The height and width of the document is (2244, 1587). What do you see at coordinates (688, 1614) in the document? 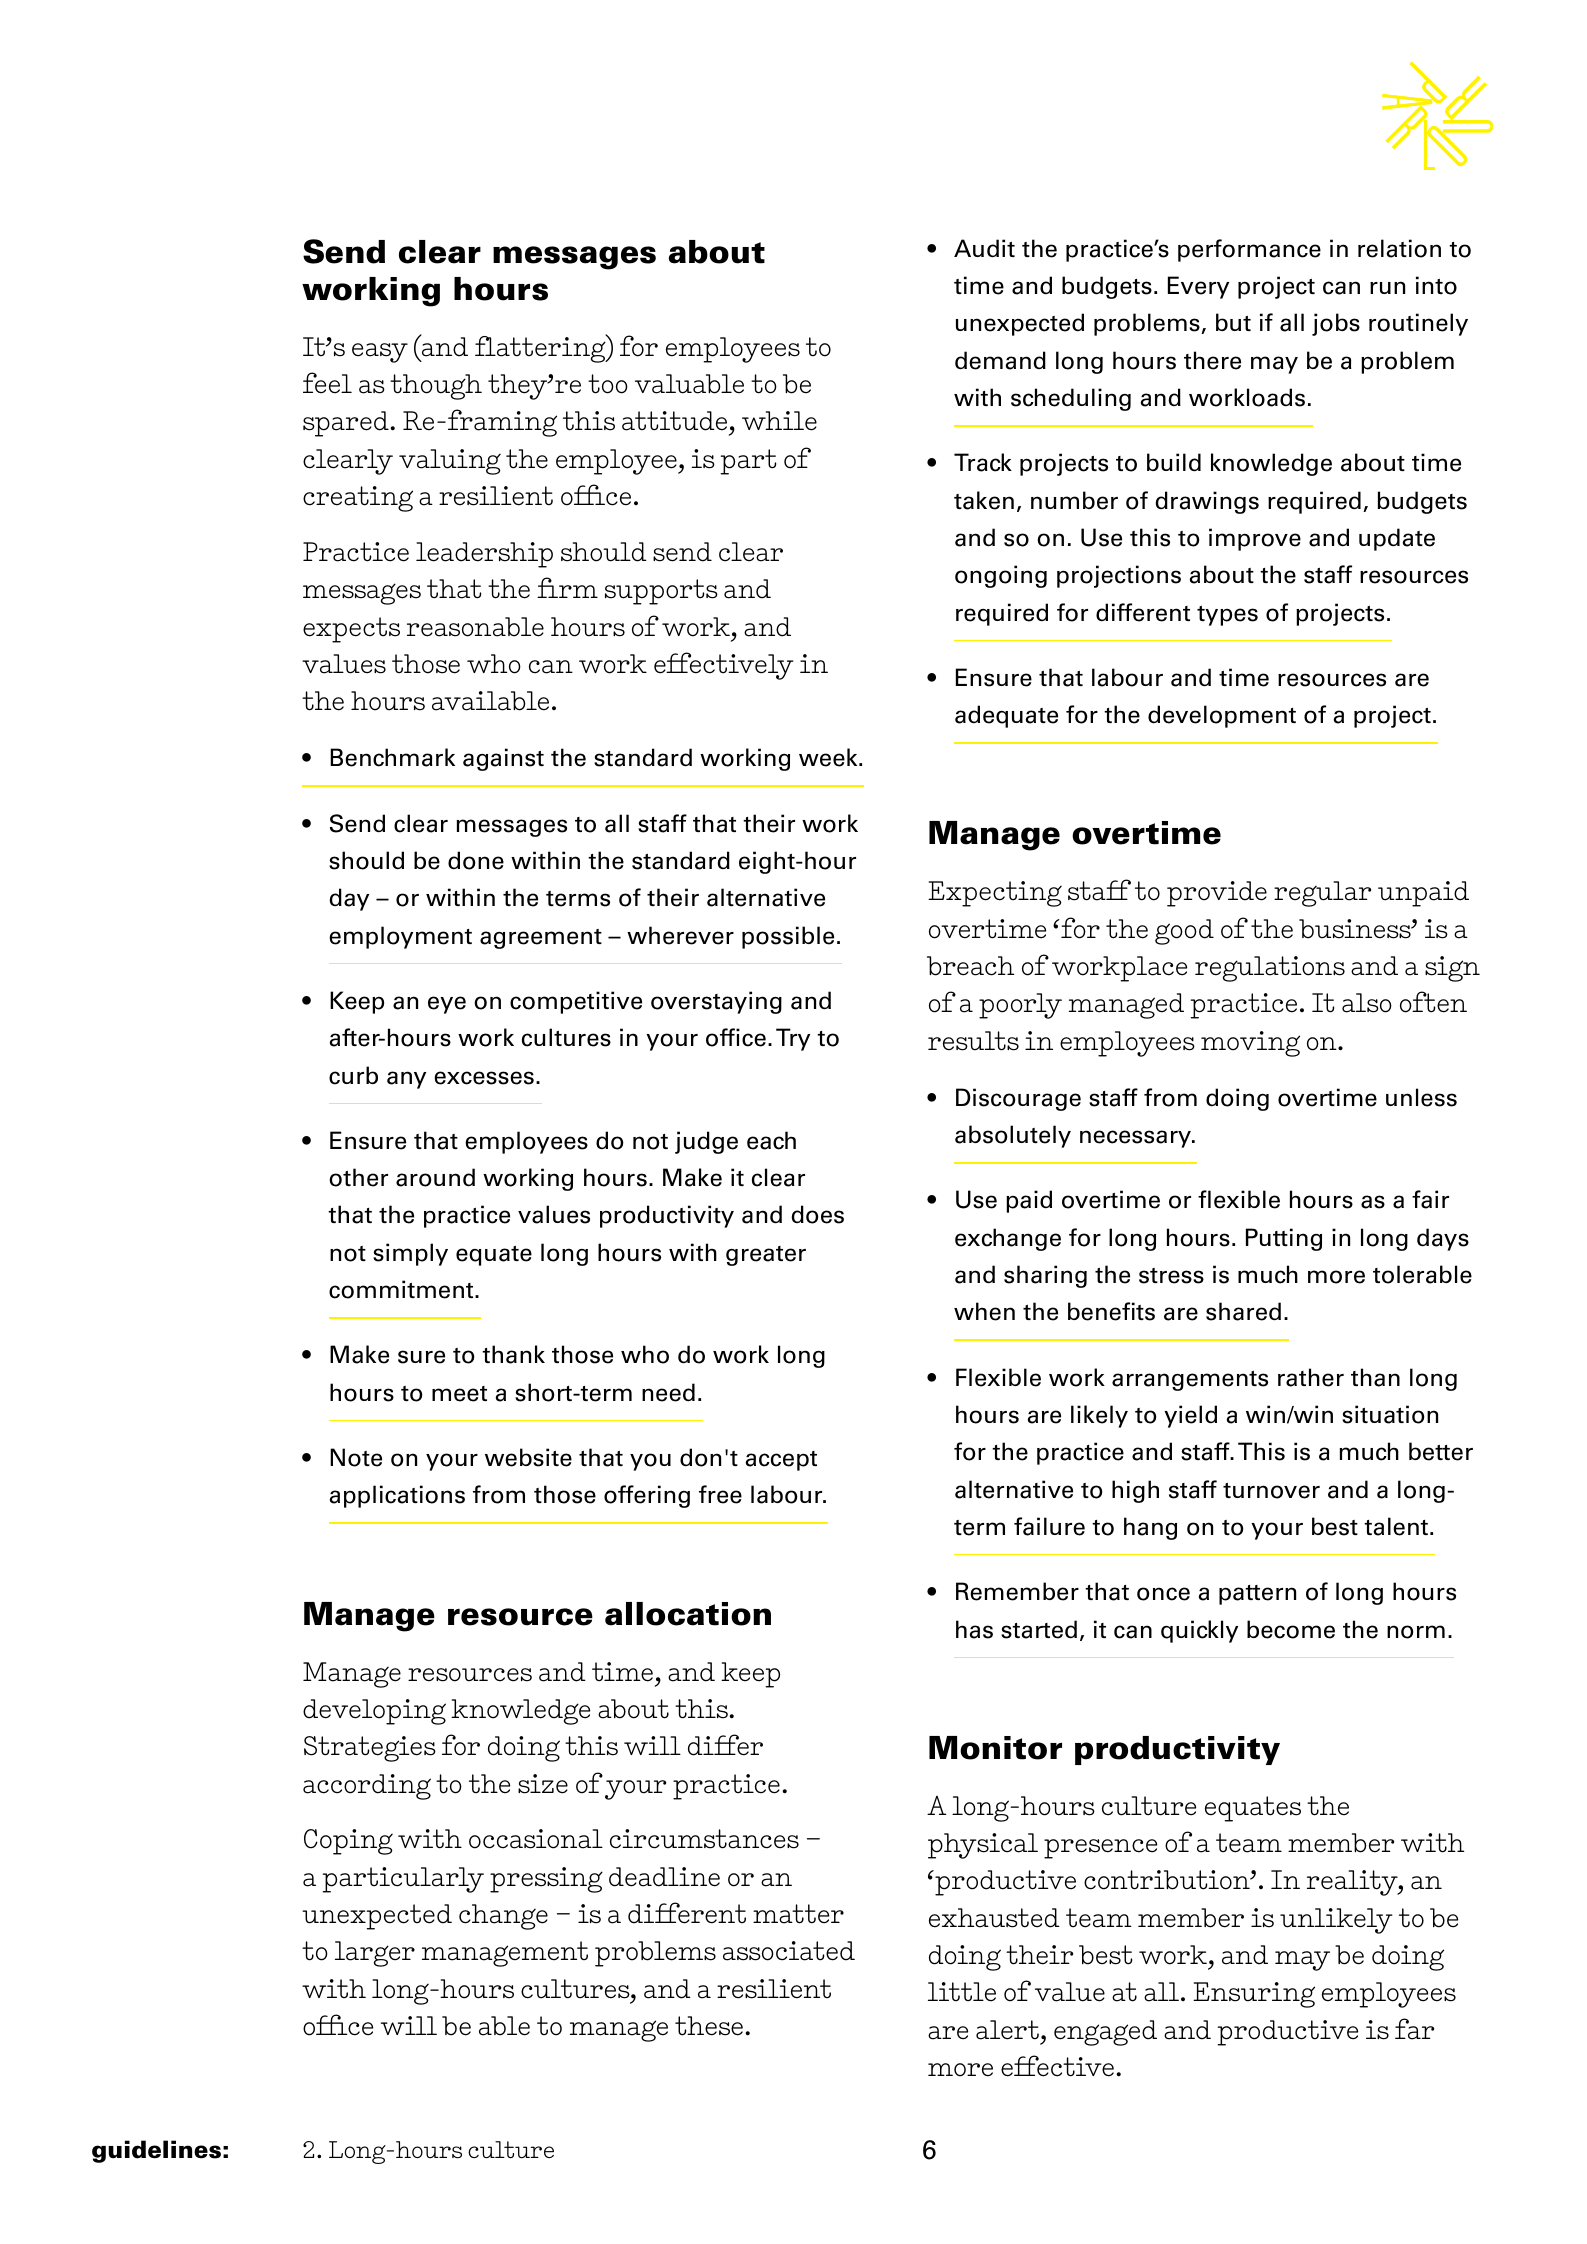
I see `allocation` at bounding box center [688, 1614].
